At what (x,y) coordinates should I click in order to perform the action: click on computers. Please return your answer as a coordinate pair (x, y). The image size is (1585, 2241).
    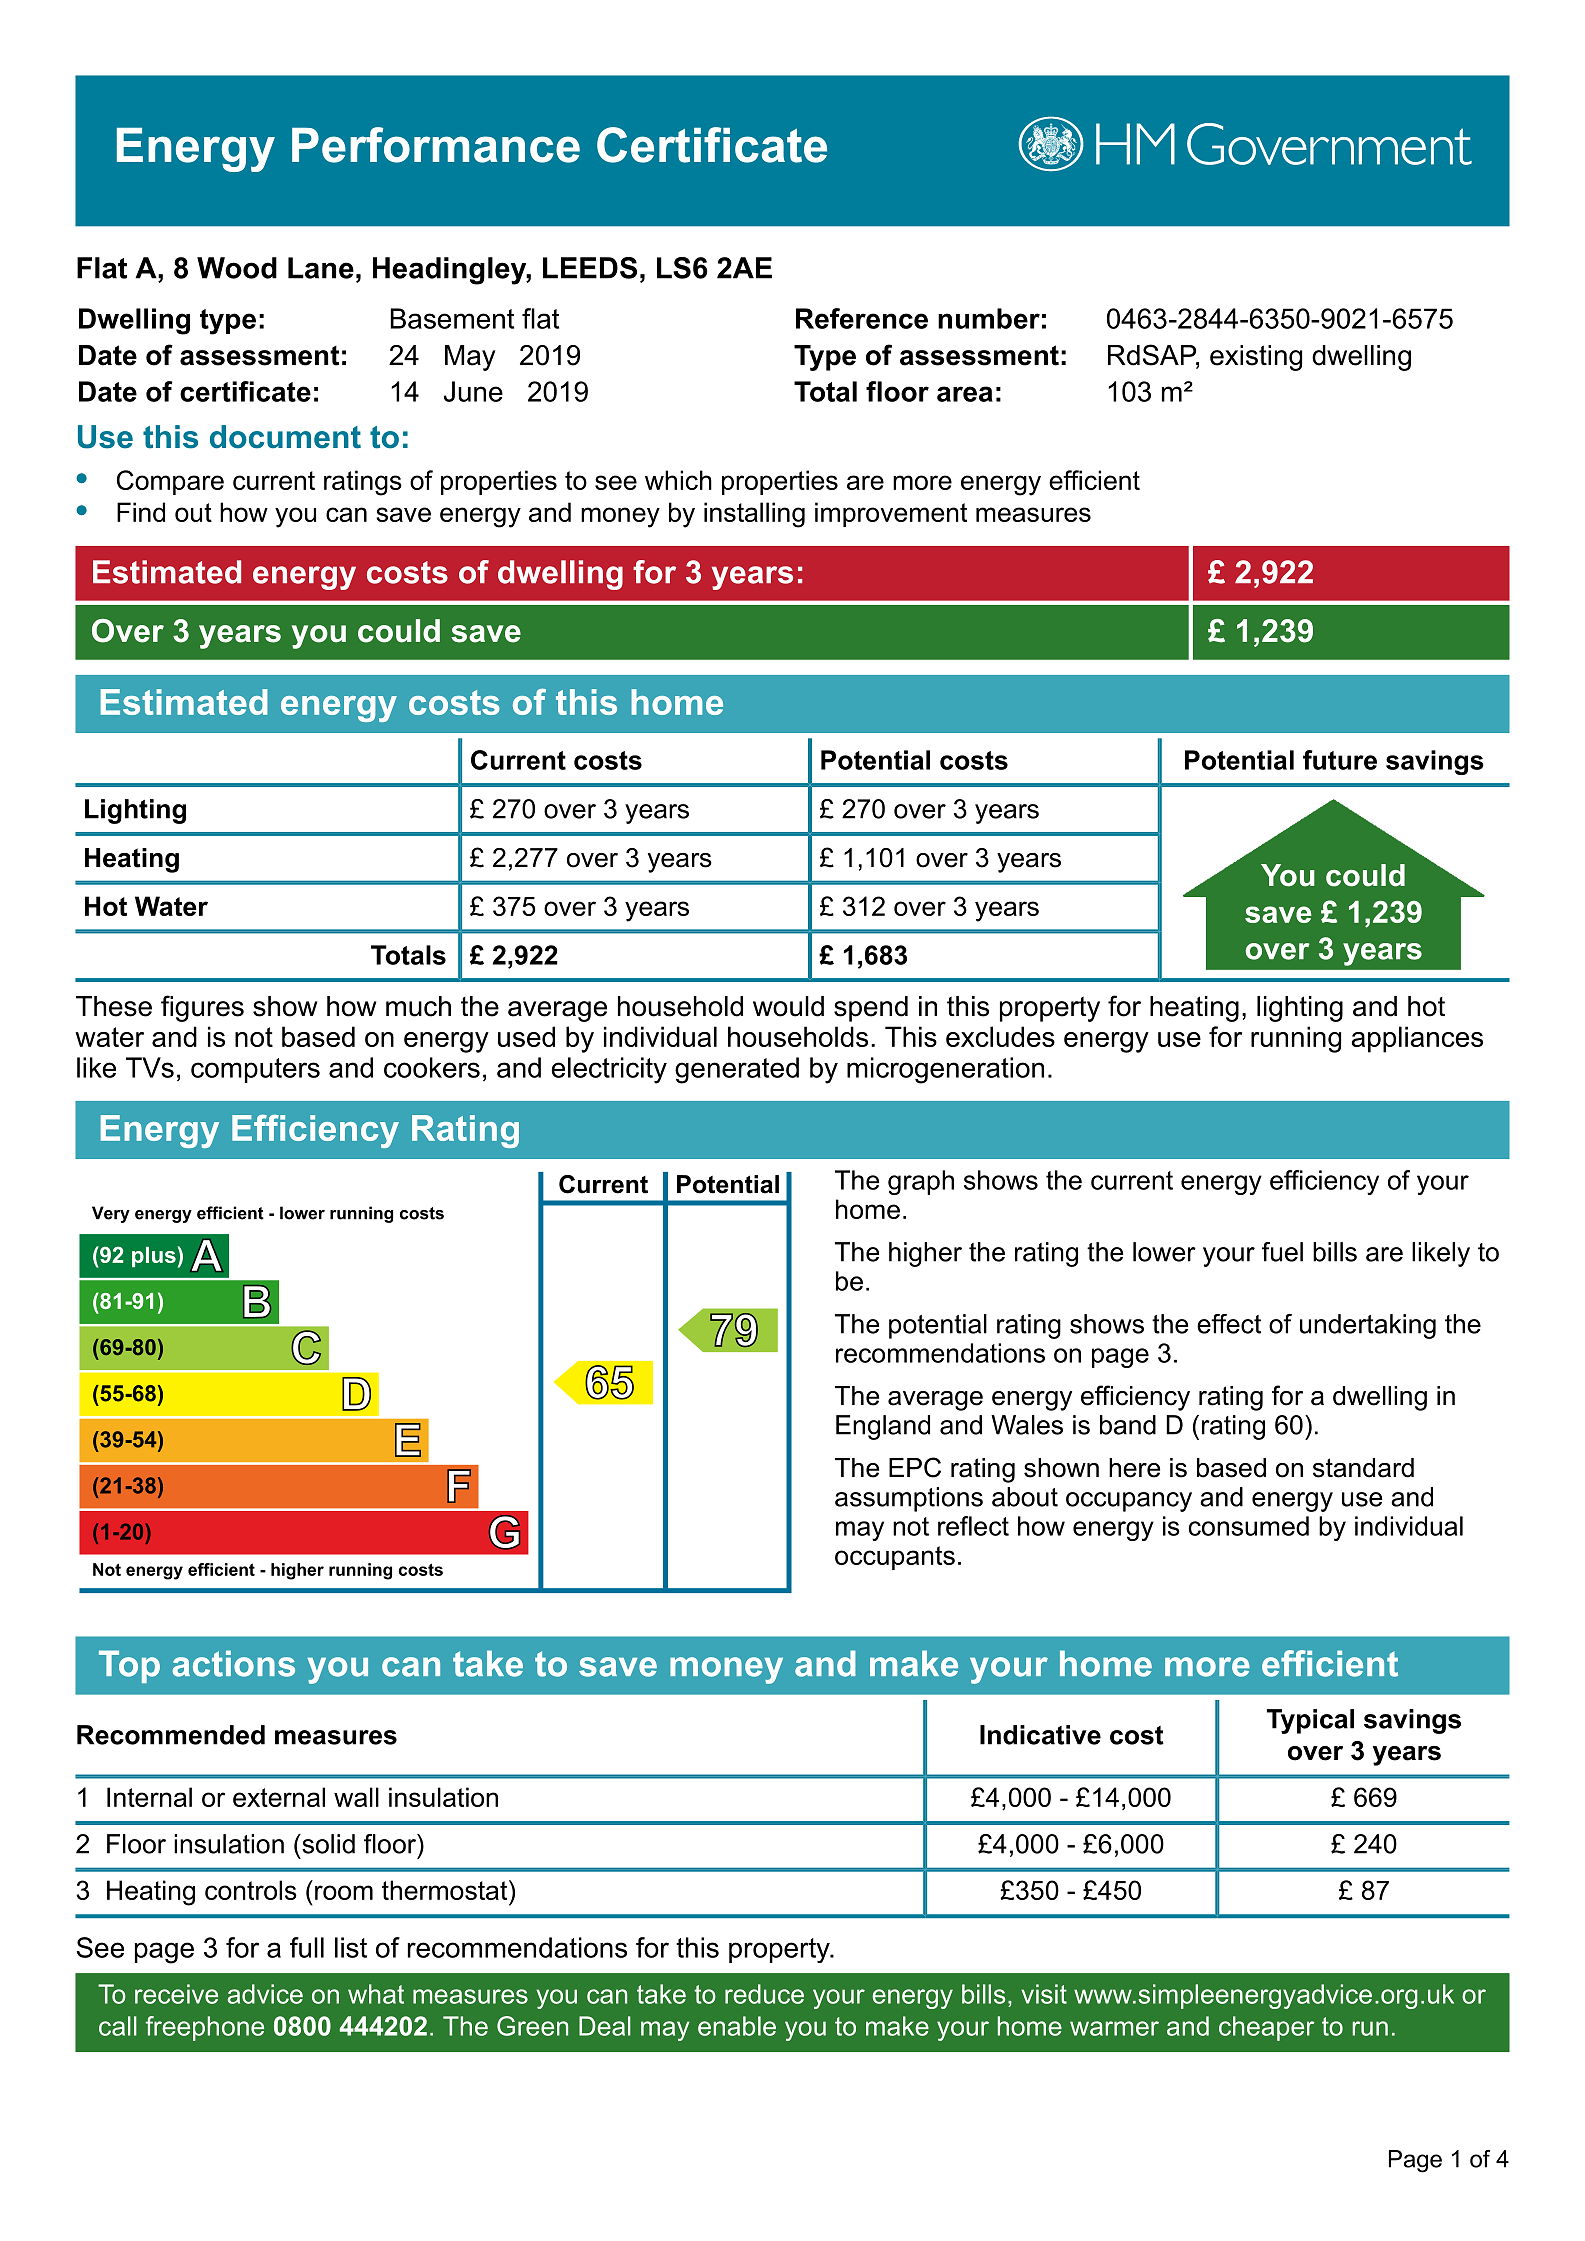
    Looking at the image, I should click on (255, 1070).
